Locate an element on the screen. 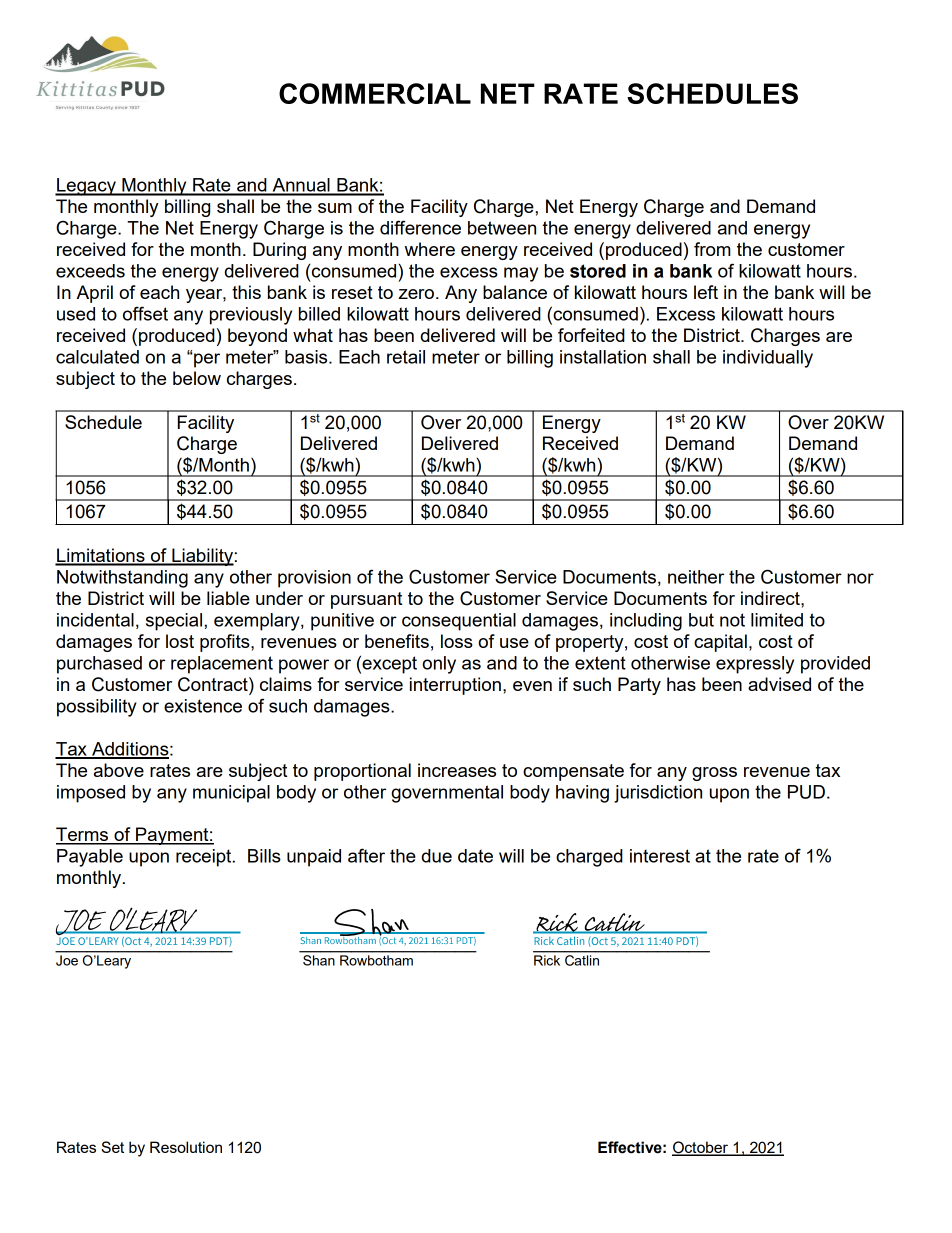 The image size is (952, 1233). individually is located at coordinates (768, 359).
